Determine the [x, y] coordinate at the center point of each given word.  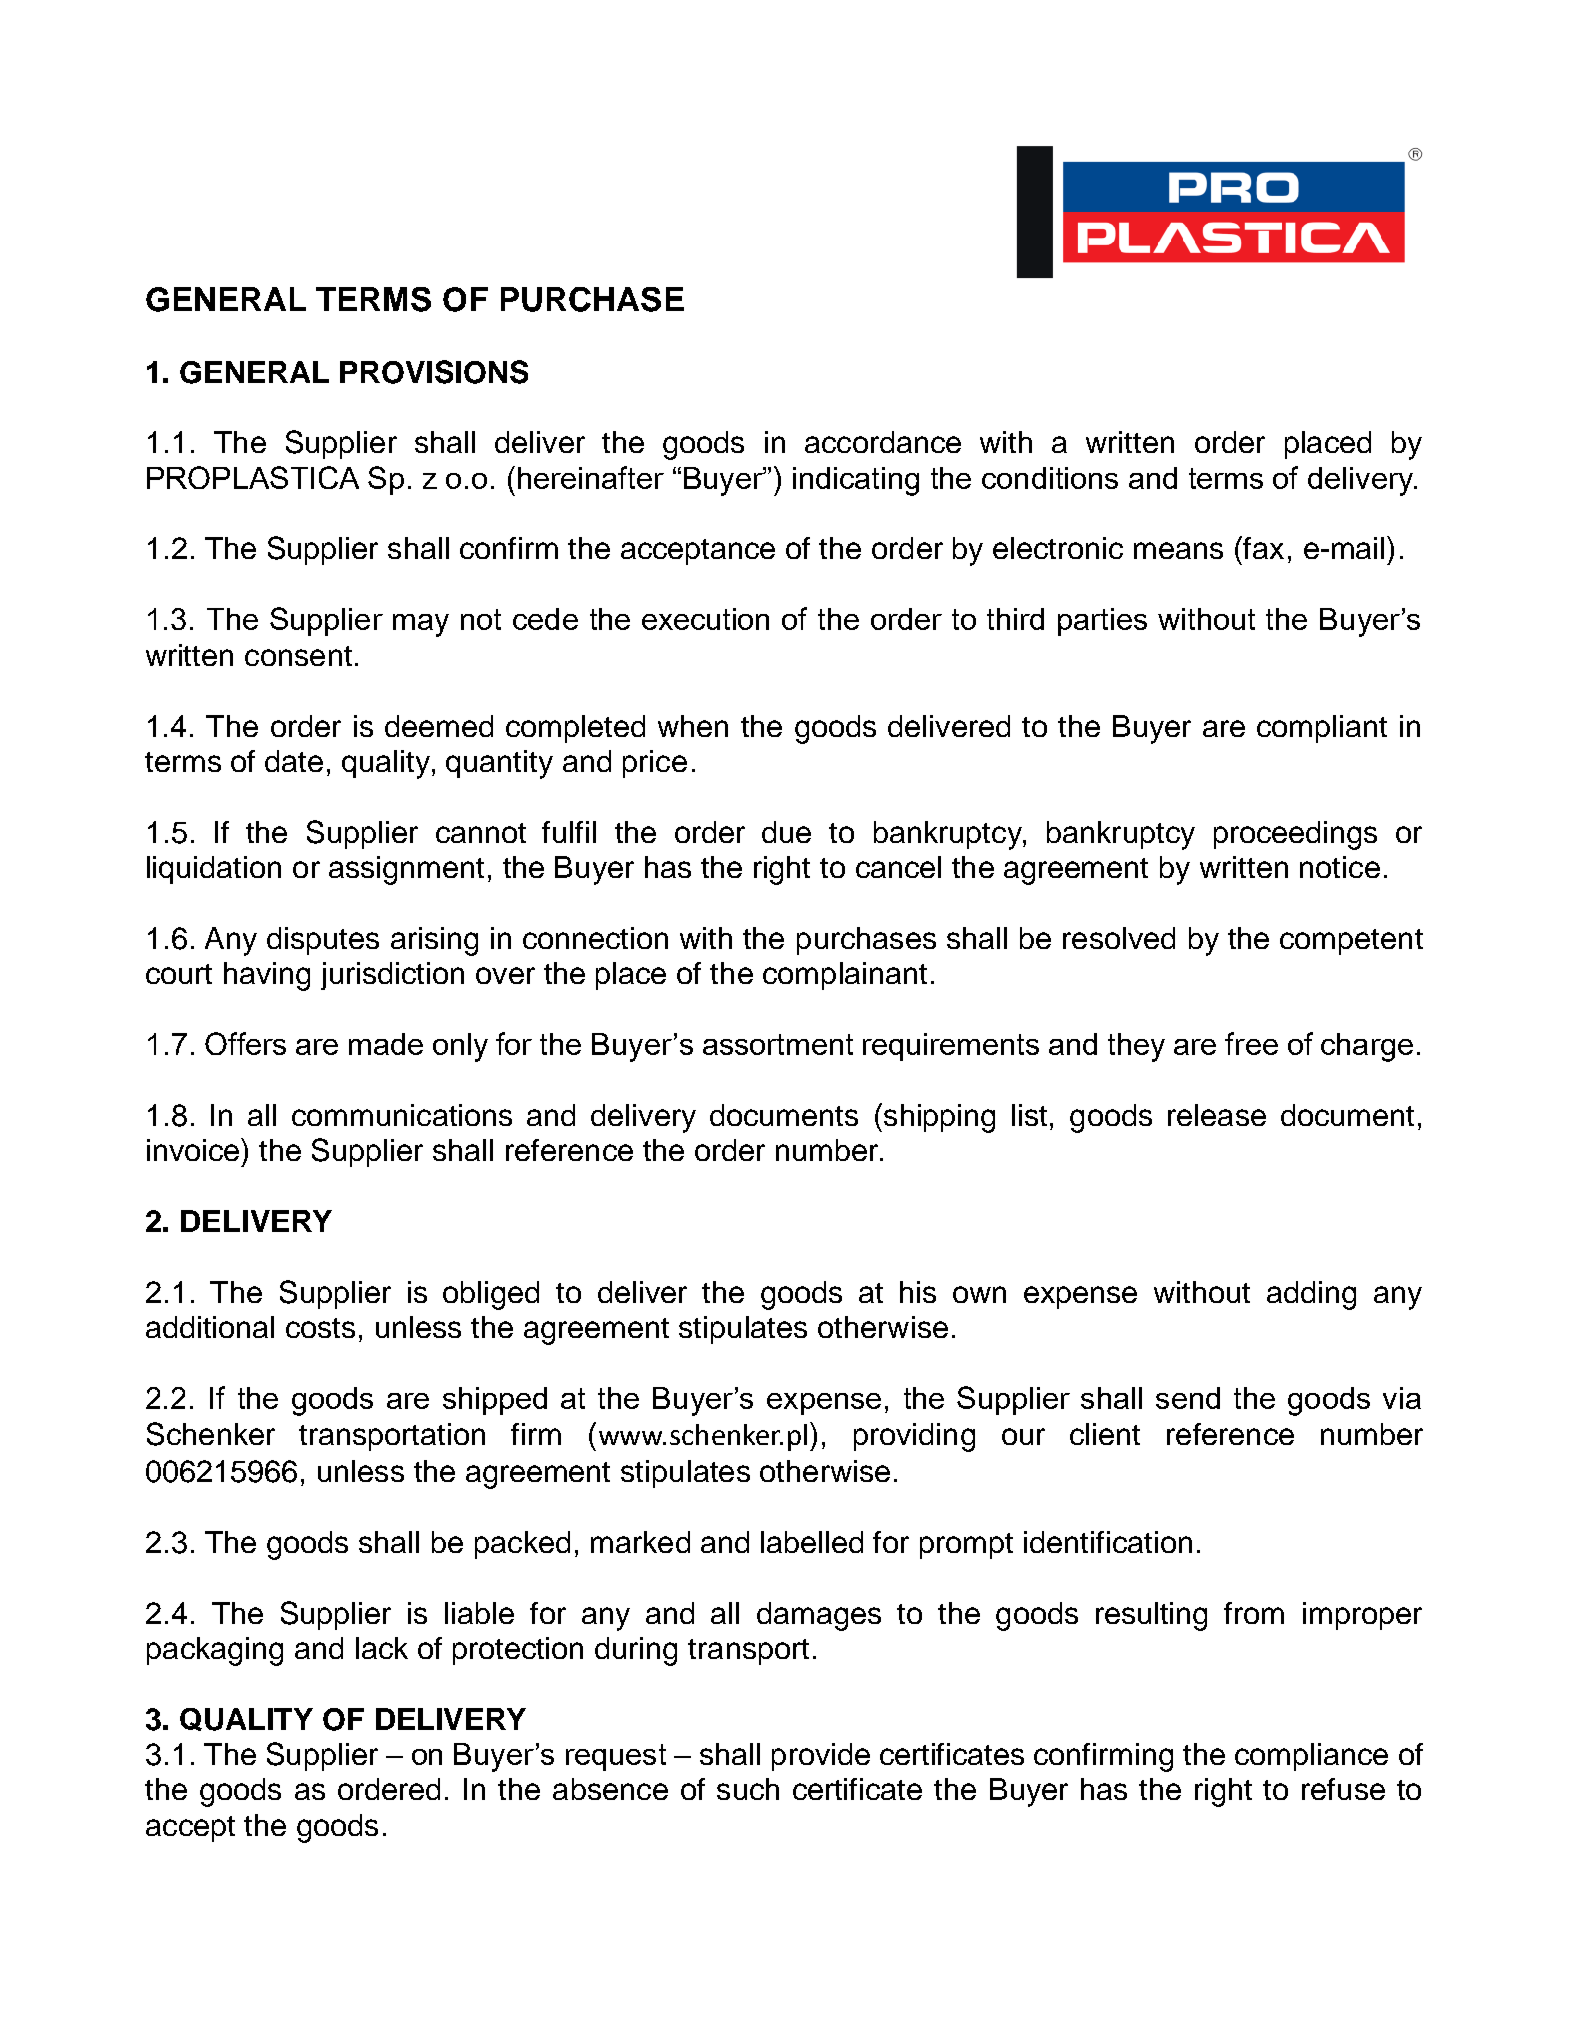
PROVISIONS [434, 372]
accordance [883, 442]
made [386, 1044]
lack [382, 1648]
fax [1263, 548]
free [1251, 1043]
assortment [778, 1044]
